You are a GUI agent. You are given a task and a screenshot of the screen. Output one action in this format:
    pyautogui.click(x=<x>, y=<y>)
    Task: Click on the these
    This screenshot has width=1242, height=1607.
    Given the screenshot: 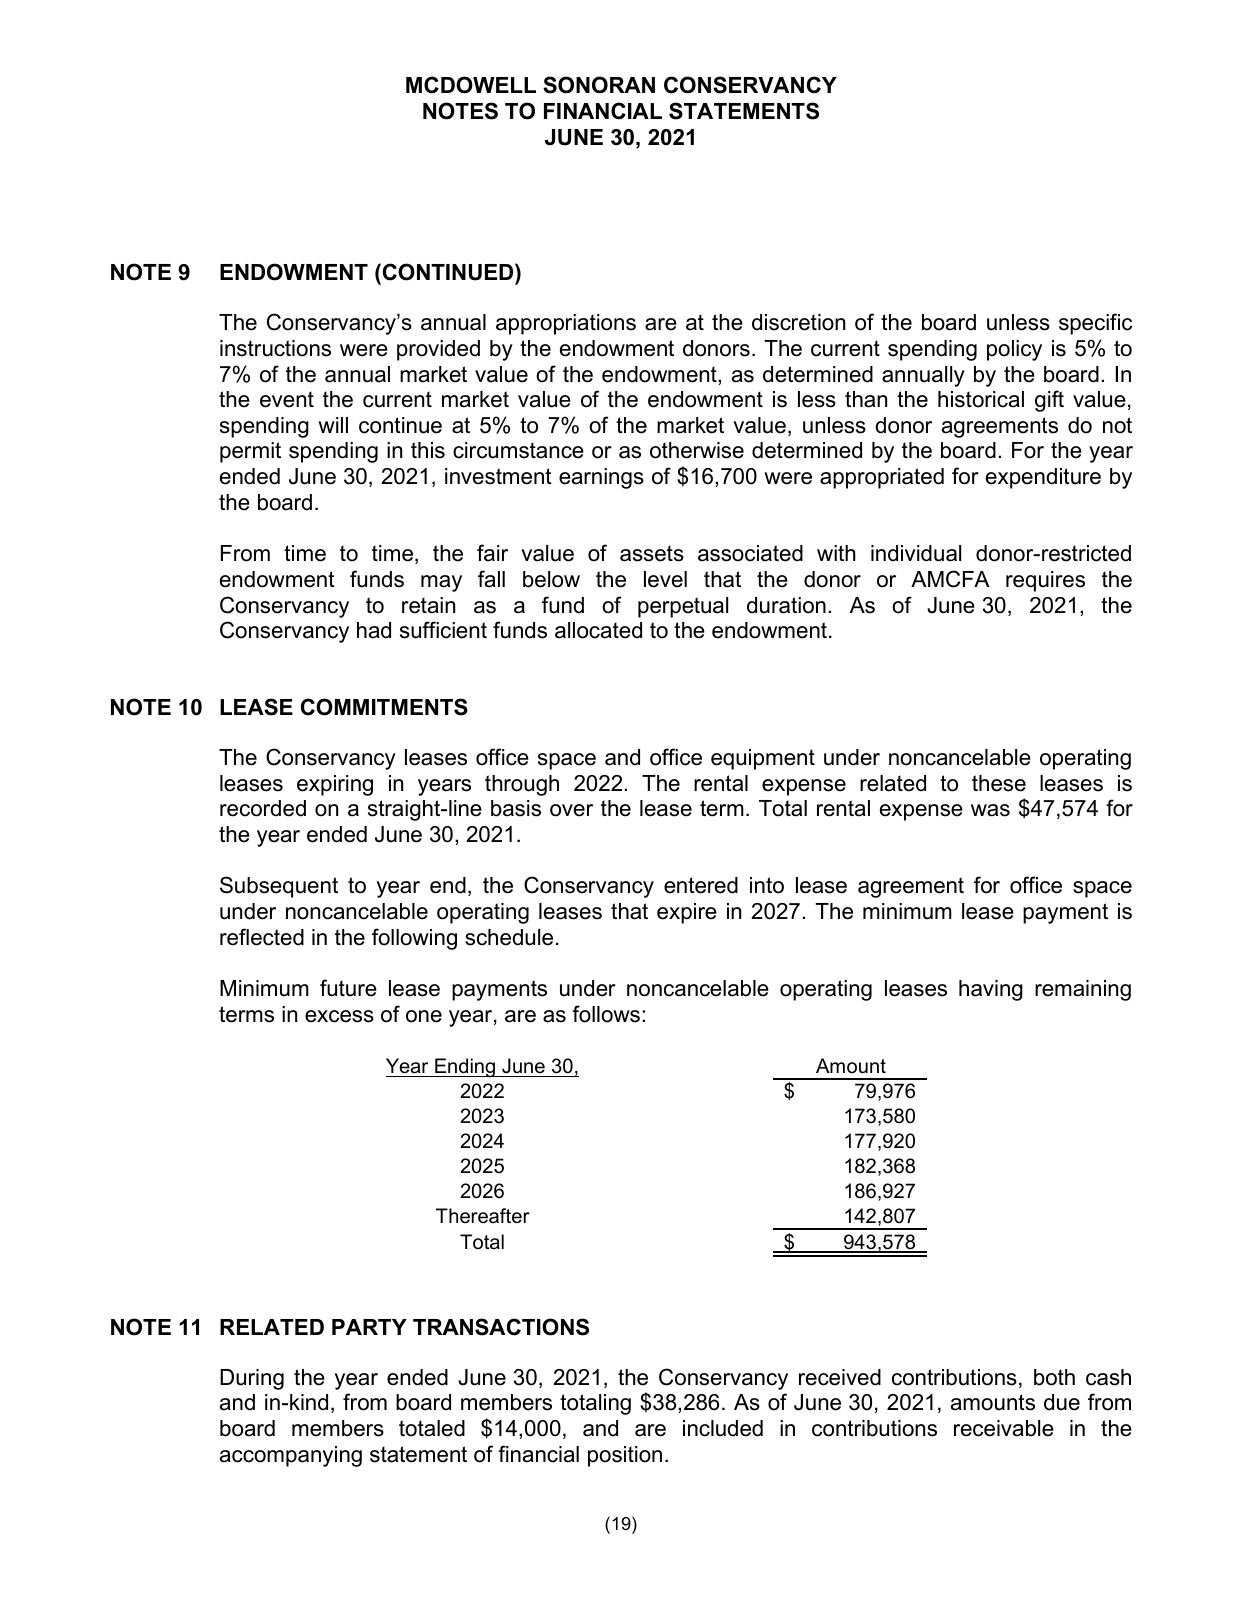 What is the action you would take?
    pyautogui.click(x=999, y=783)
